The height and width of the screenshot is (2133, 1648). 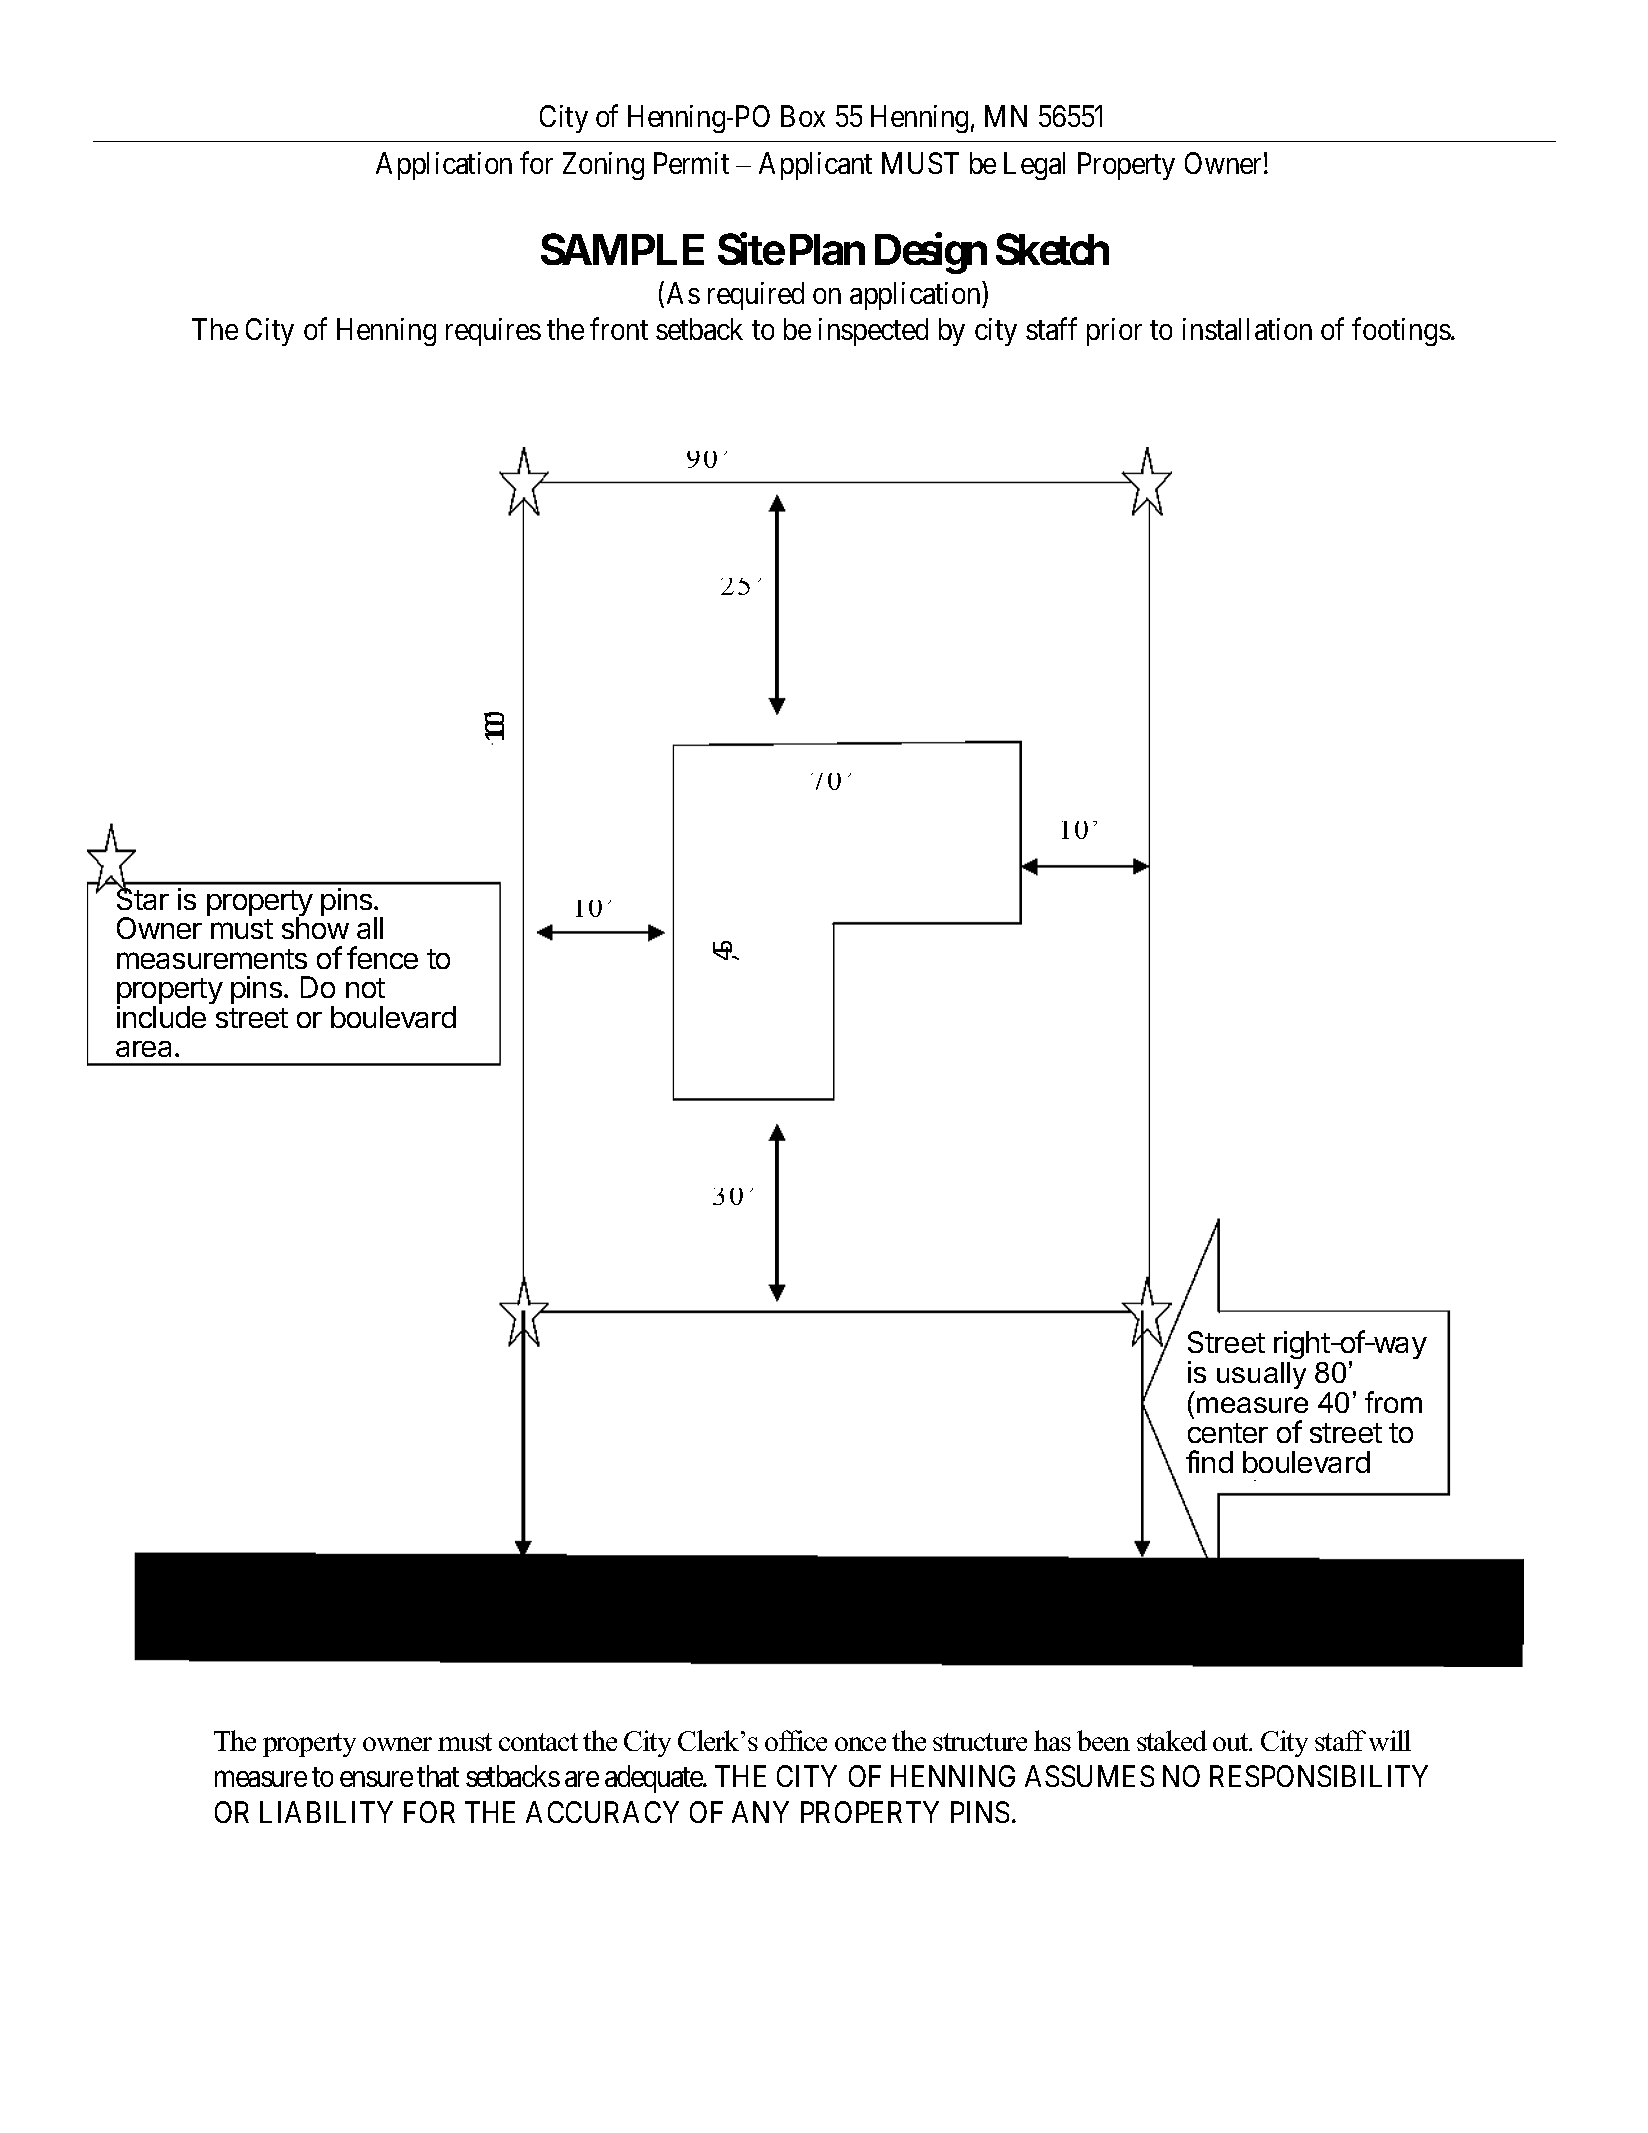 What do you see at coordinates (1034, 166) in the screenshot?
I see `Legal` at bounding box center [1034, 166].
